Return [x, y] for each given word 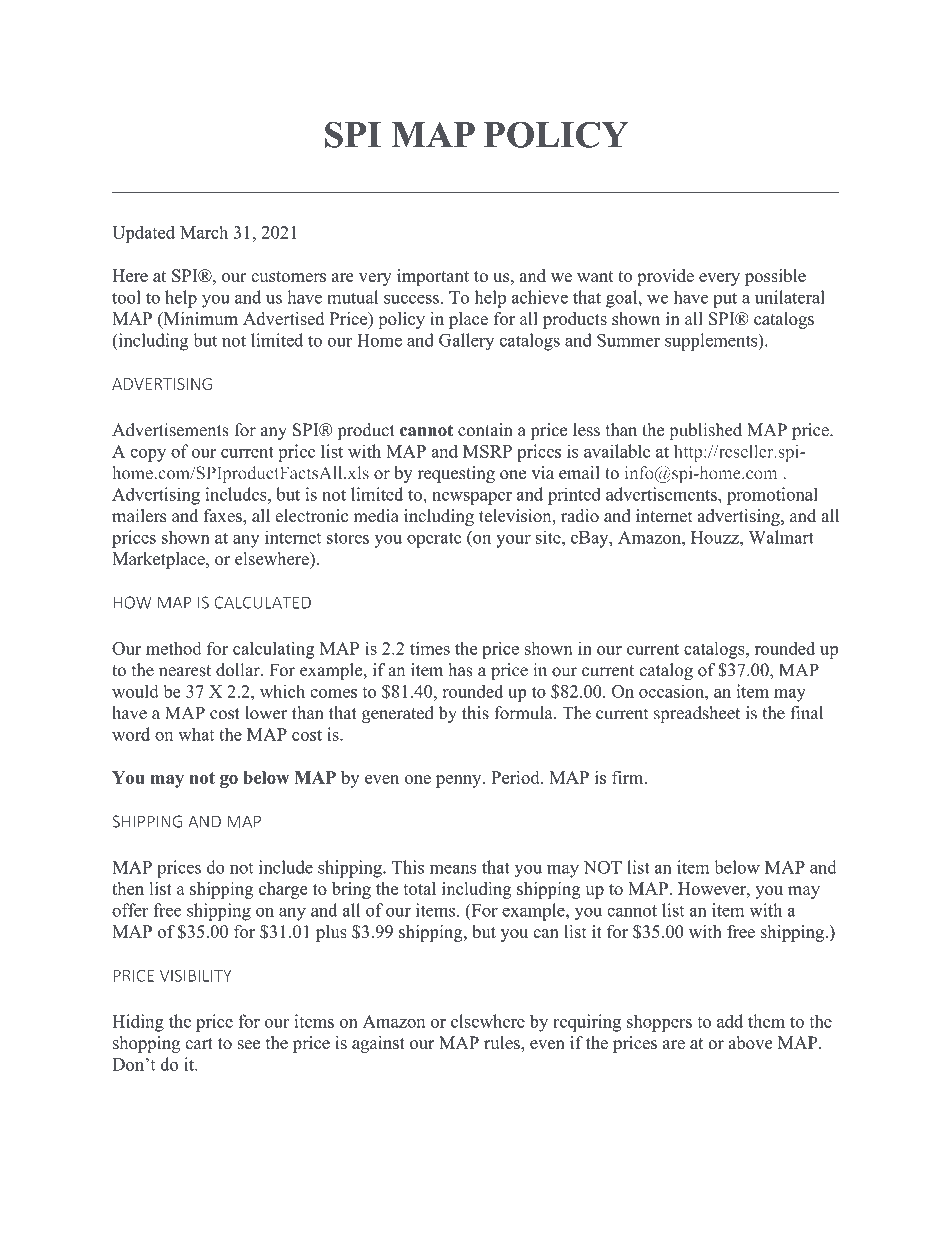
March [204, 232]
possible [775, 277]
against [378, 1044]
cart [199, 1044]
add [730, 1021]
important [433, 277]
